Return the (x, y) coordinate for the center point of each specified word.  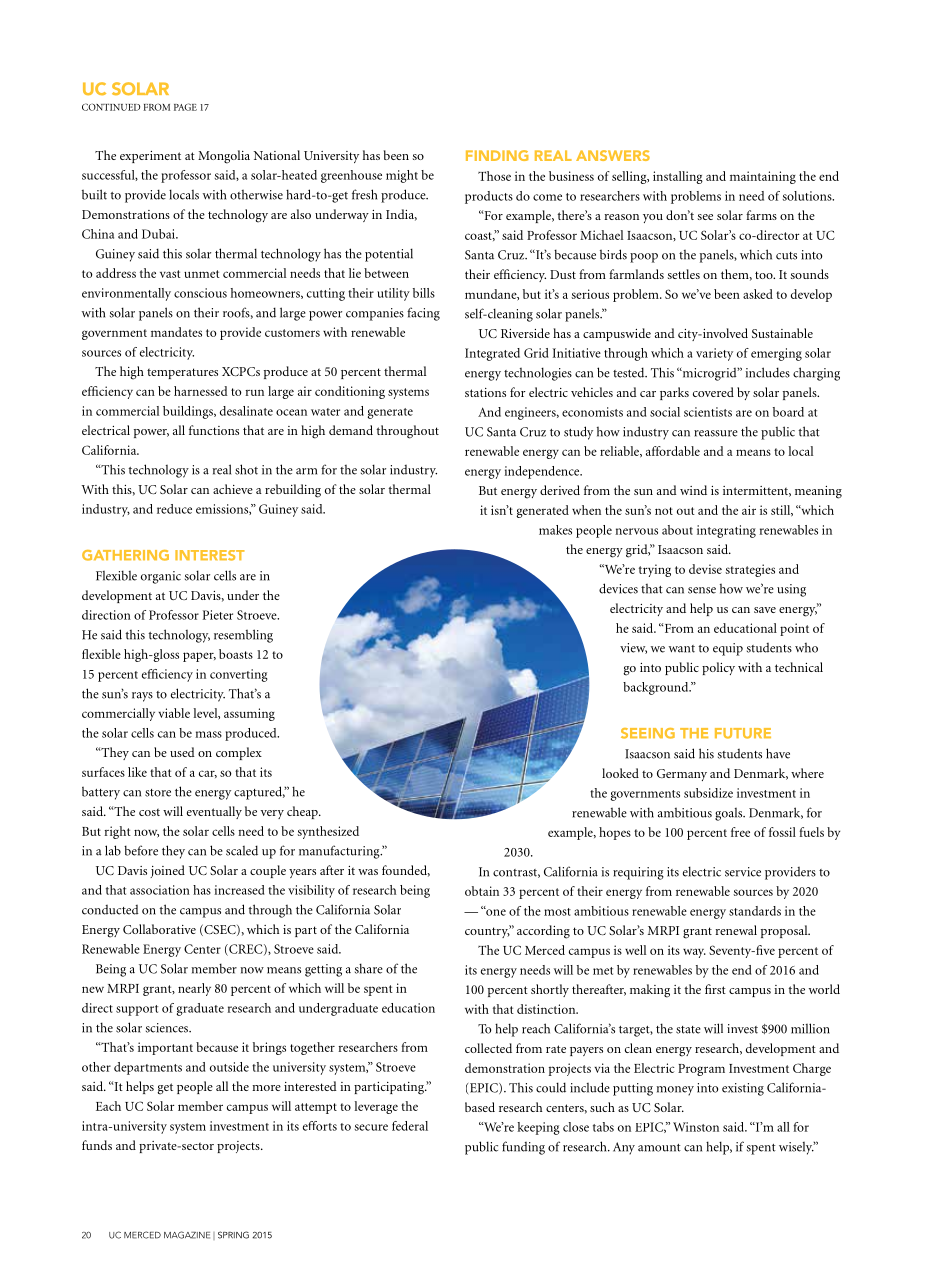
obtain (482, 891)
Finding (497, 155)
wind (693, 490)
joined (167, 871)
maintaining (763, 177)
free (740, 832)
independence (543, 472)
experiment (150, 157)
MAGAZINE (187, 1235)
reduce (174, 509)
